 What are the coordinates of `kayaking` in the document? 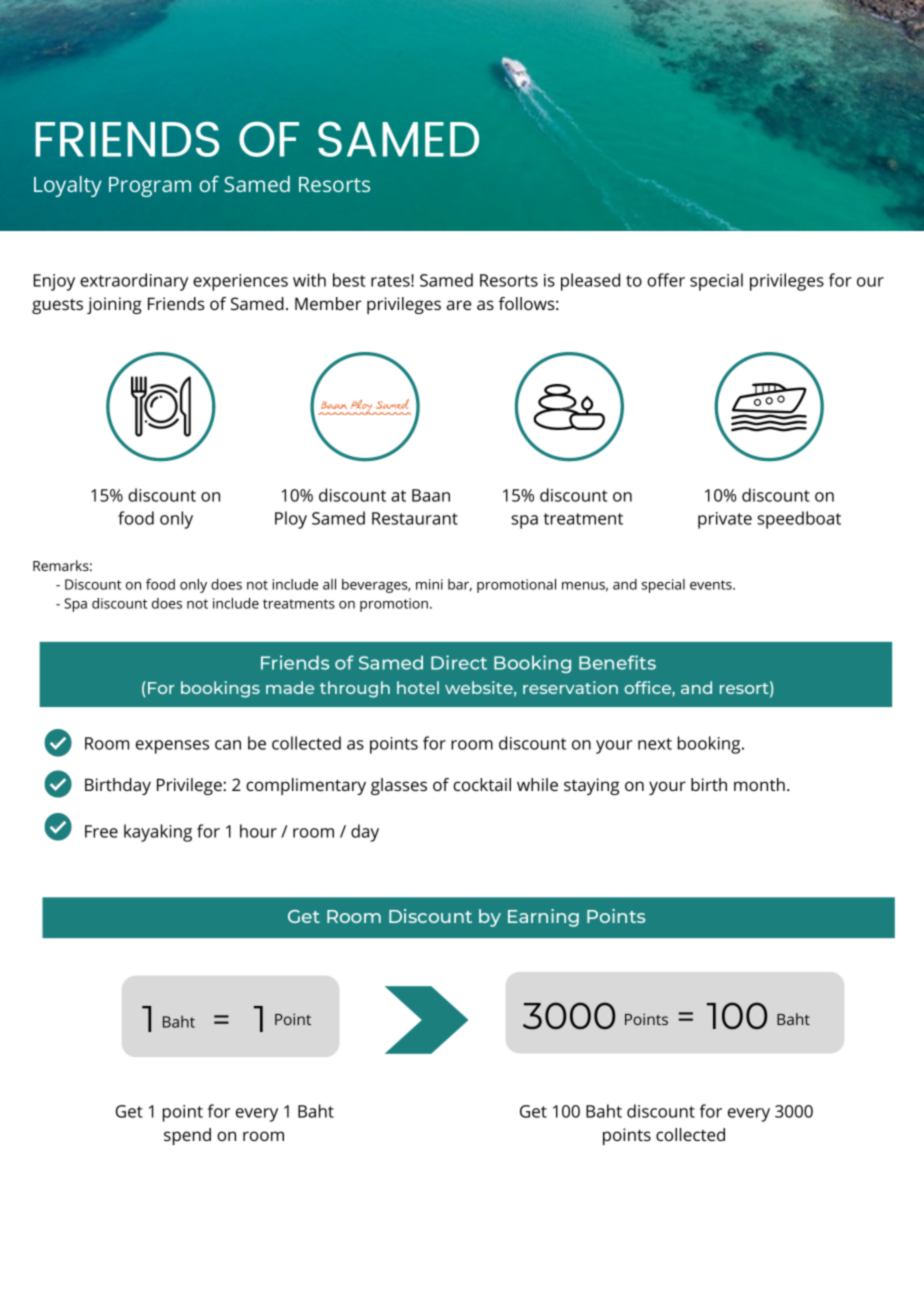 It's located at (158, 833).
